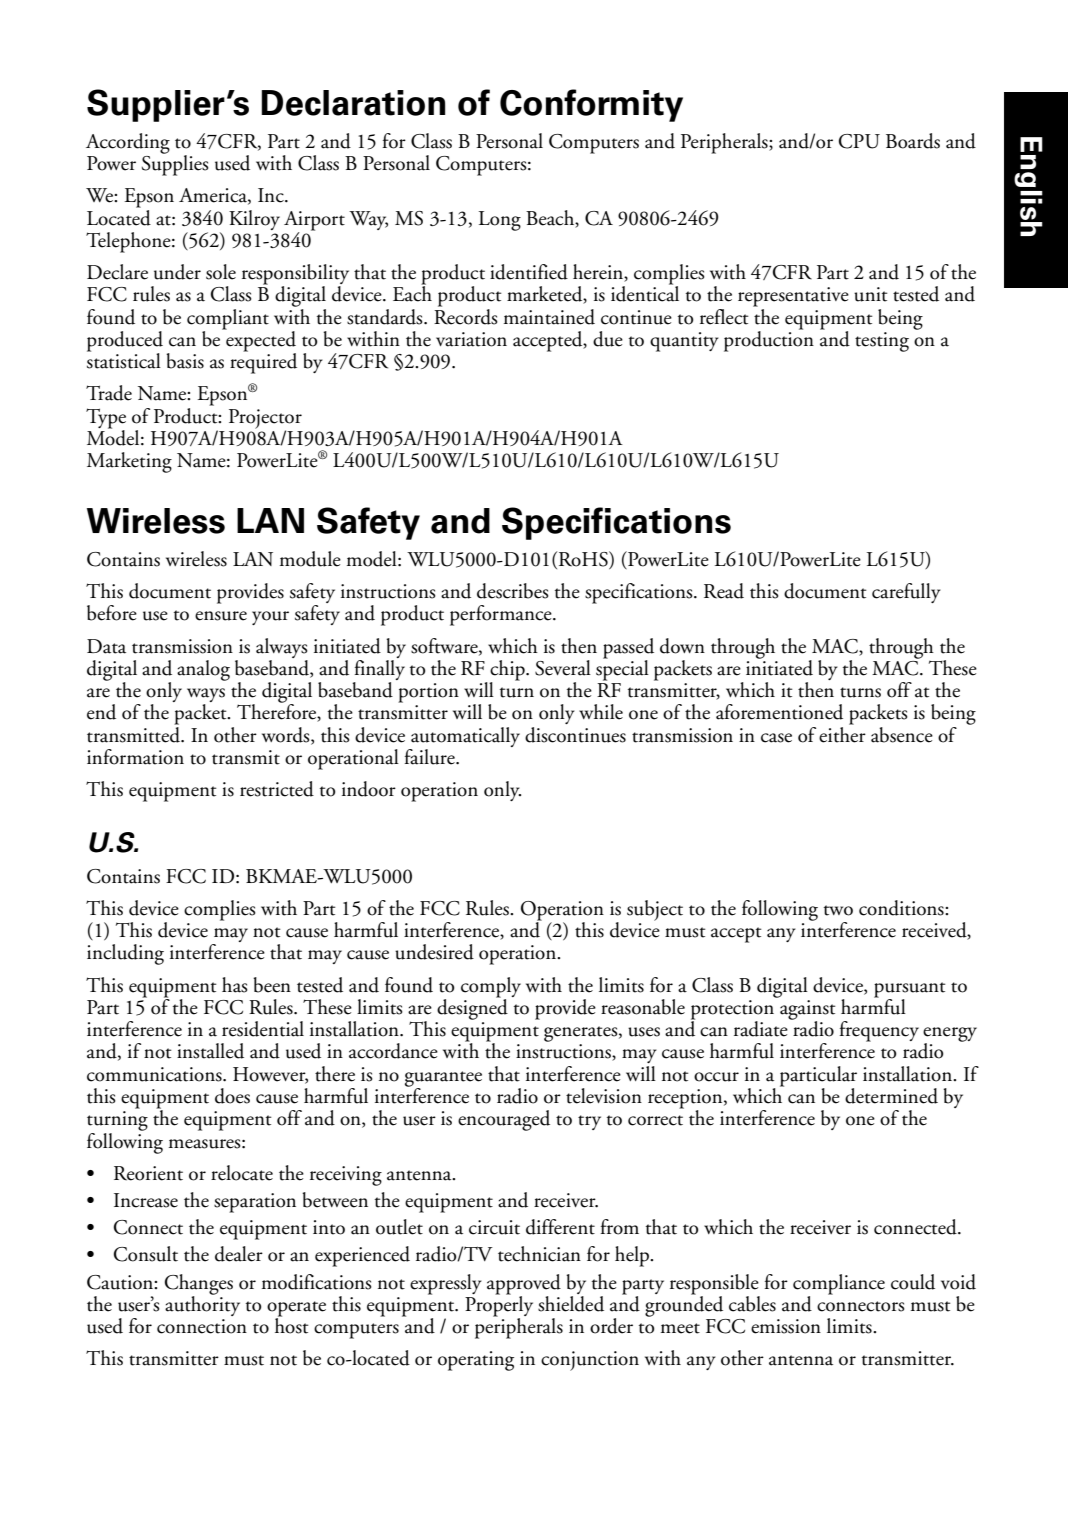 This screenshot has height=1514, width=1068. I want to click on Conformity, so click(591, 105).
